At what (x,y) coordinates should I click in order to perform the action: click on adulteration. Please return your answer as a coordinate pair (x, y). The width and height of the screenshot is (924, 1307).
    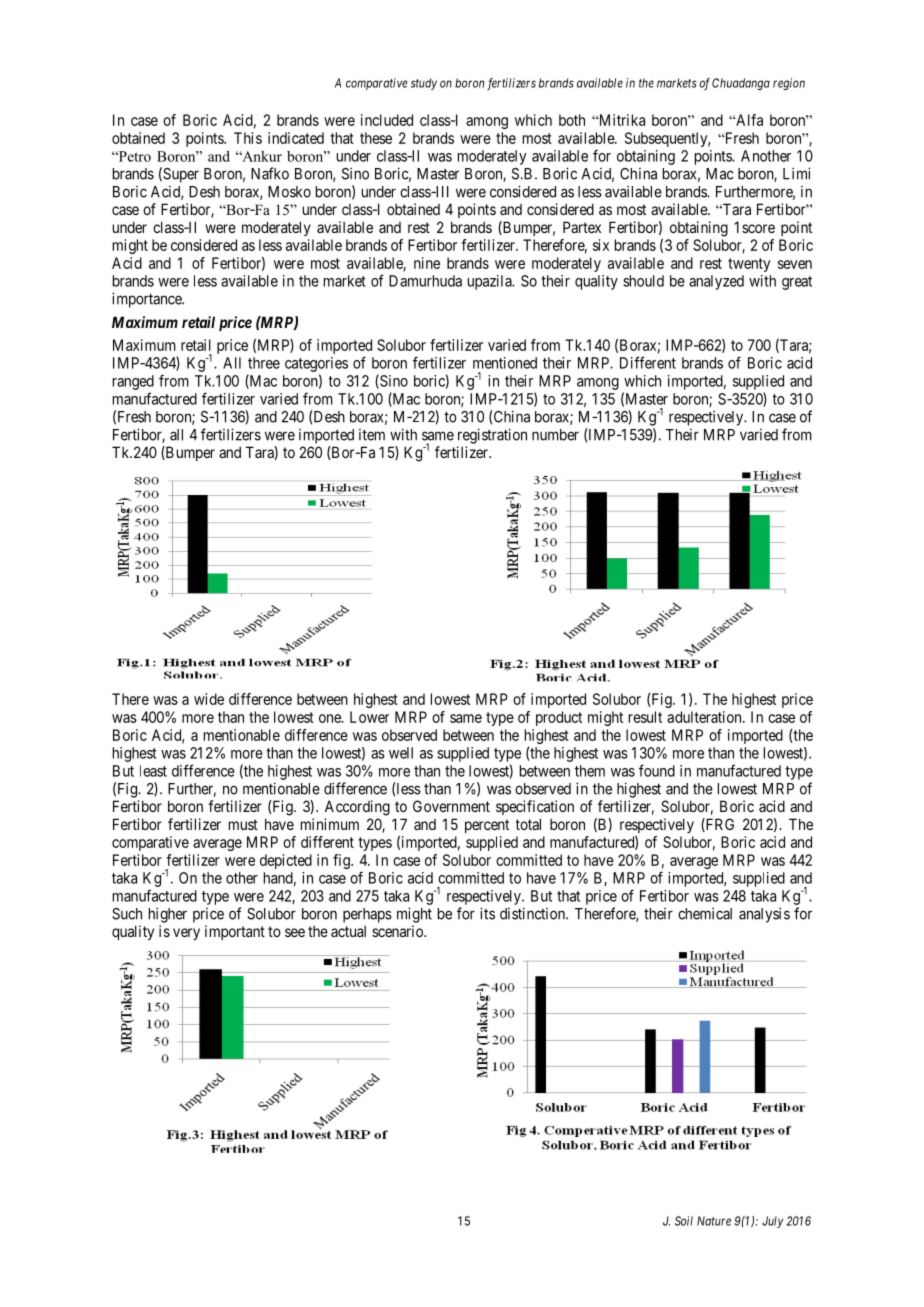
    Looking at the image, I should click on (705, 717).
